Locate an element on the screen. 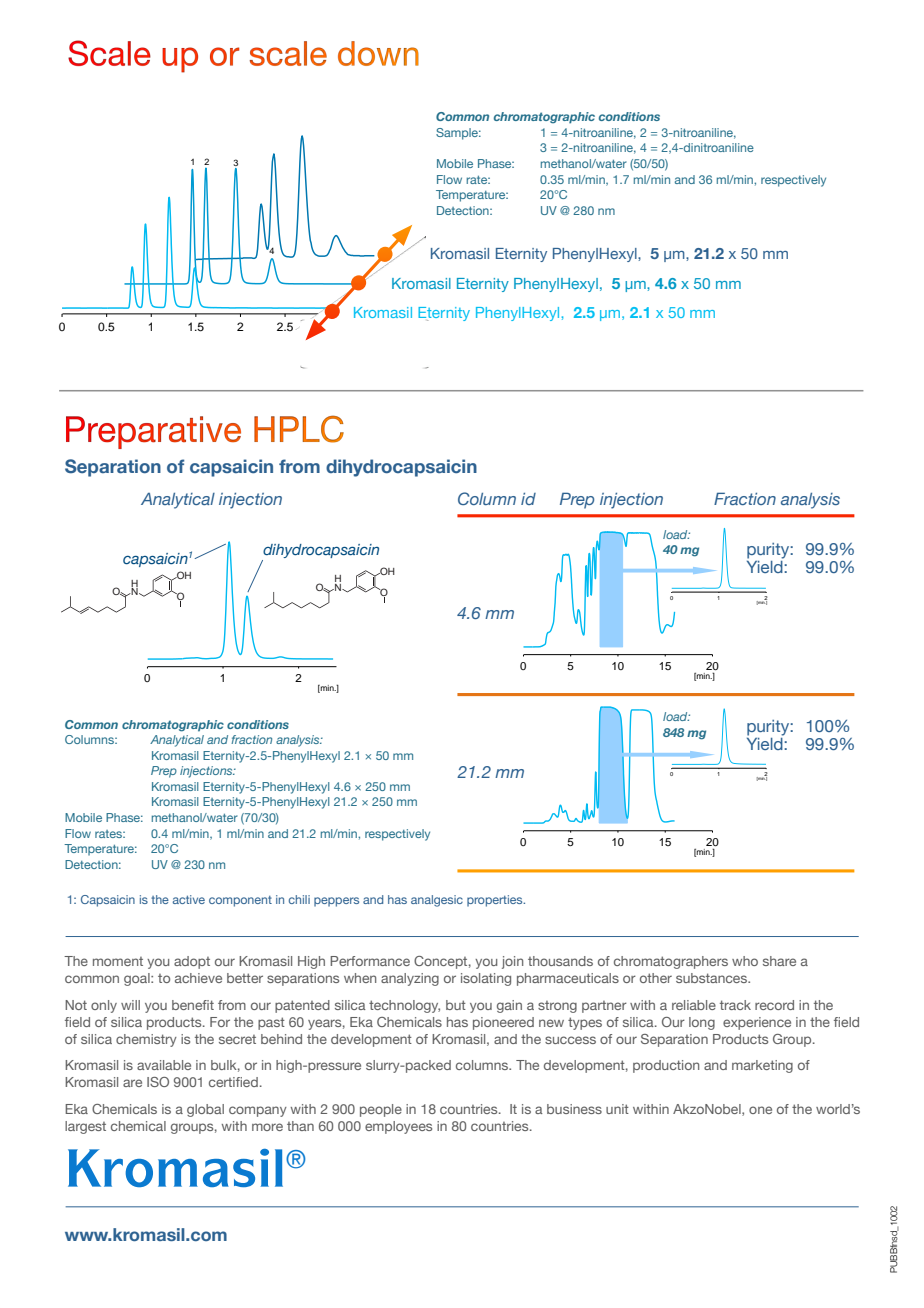 The width and height of the screenshot is (924, 1308). will is located at coordinates (130, 1005).
